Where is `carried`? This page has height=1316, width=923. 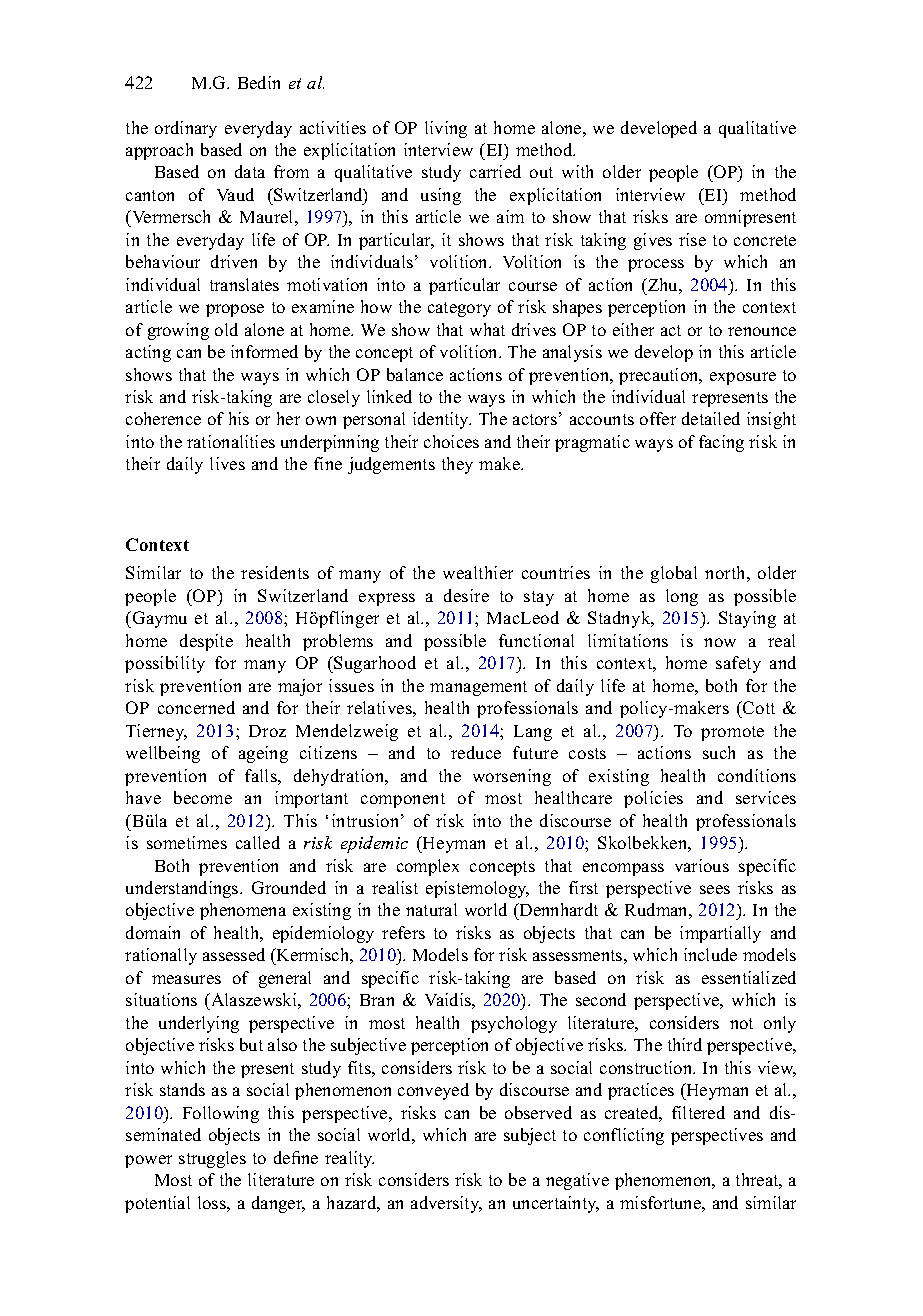
carried is located at coordinates (495, 171).
